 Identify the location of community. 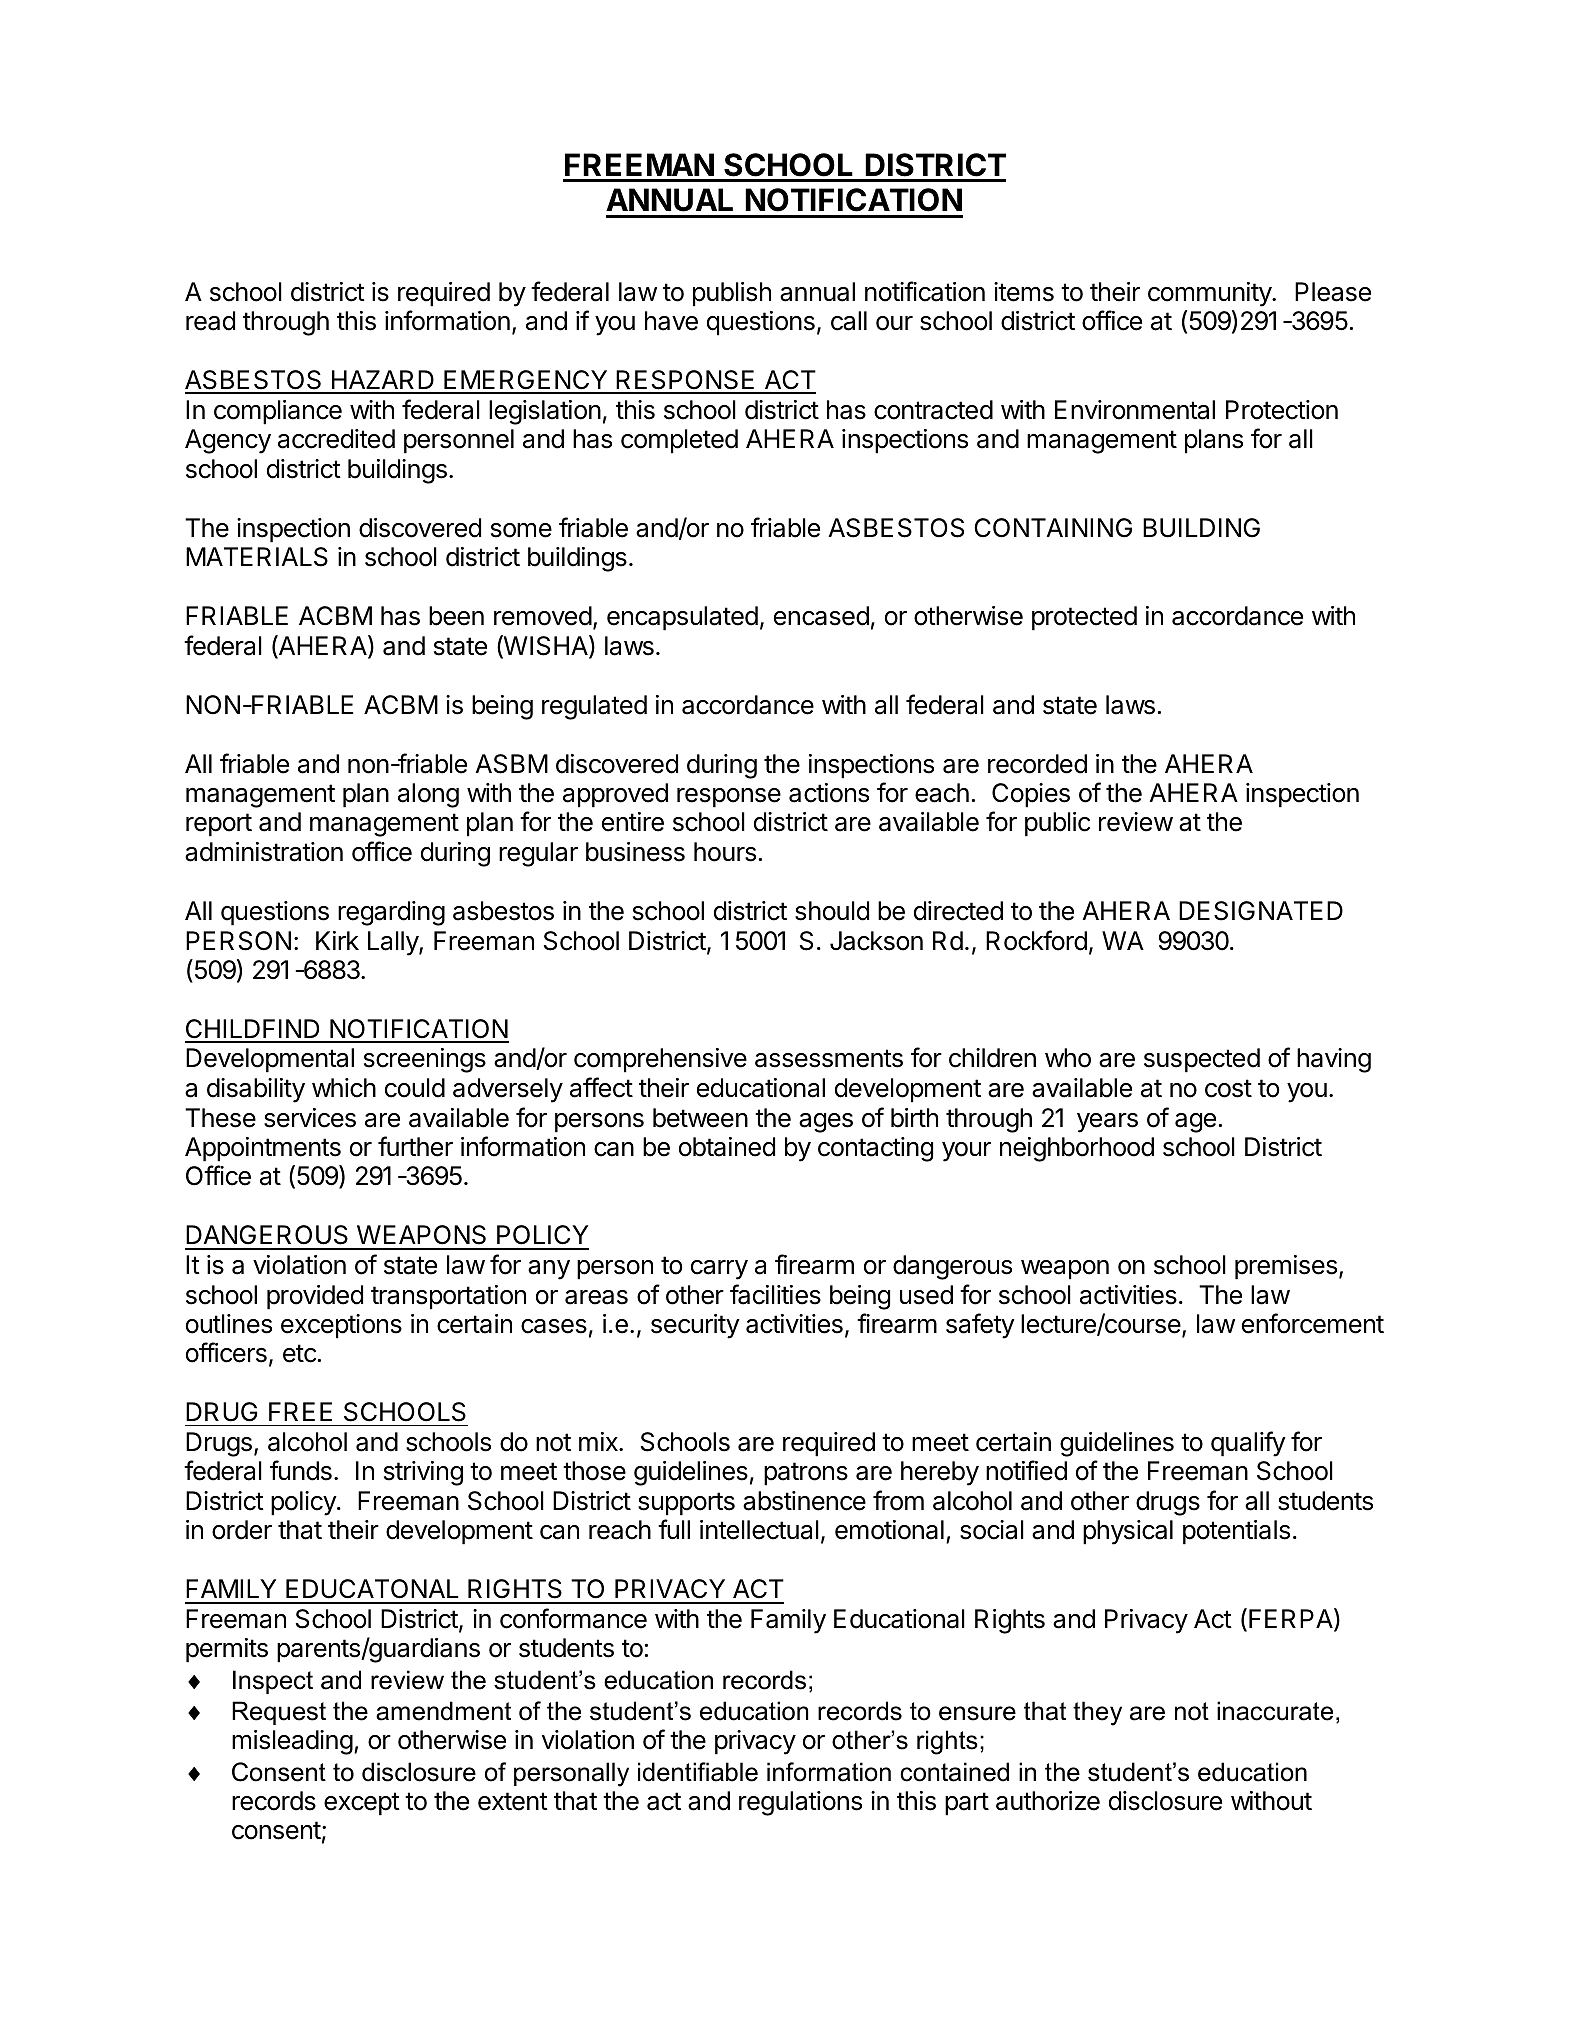
(1210, 294).
